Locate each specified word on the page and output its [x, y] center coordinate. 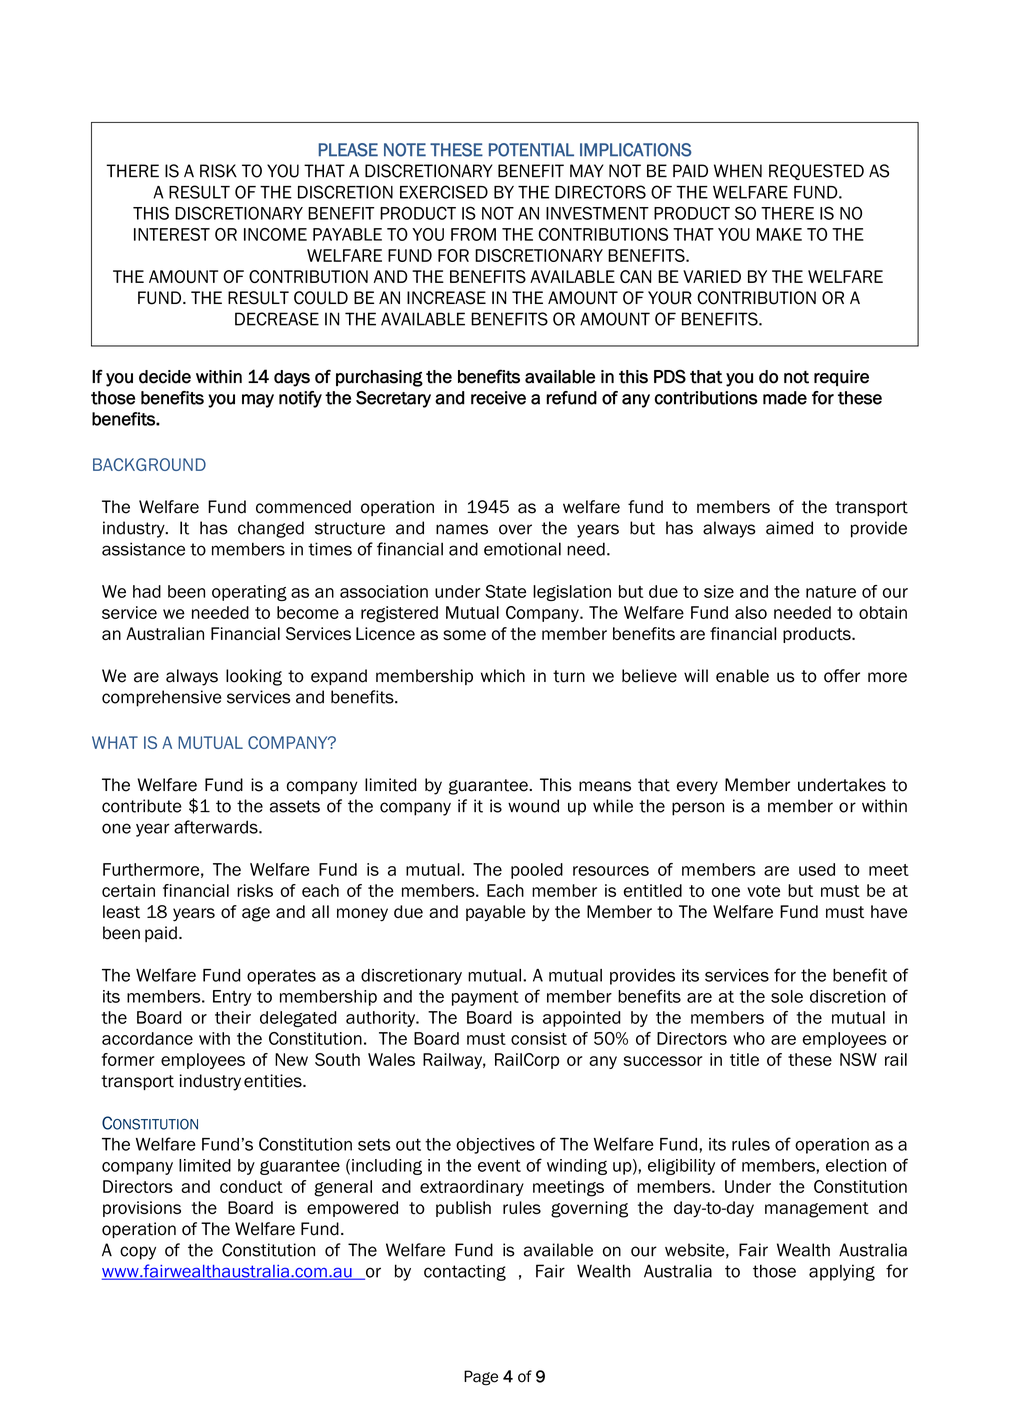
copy [138, 1253]
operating [249, 593]
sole [787, 996]
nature [831, 592]
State [505, 591]
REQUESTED [816, 172]
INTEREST [172, 234]
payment [485, 998]
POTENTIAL [531, 150]
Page [481, 1378]
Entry [232, 998]
